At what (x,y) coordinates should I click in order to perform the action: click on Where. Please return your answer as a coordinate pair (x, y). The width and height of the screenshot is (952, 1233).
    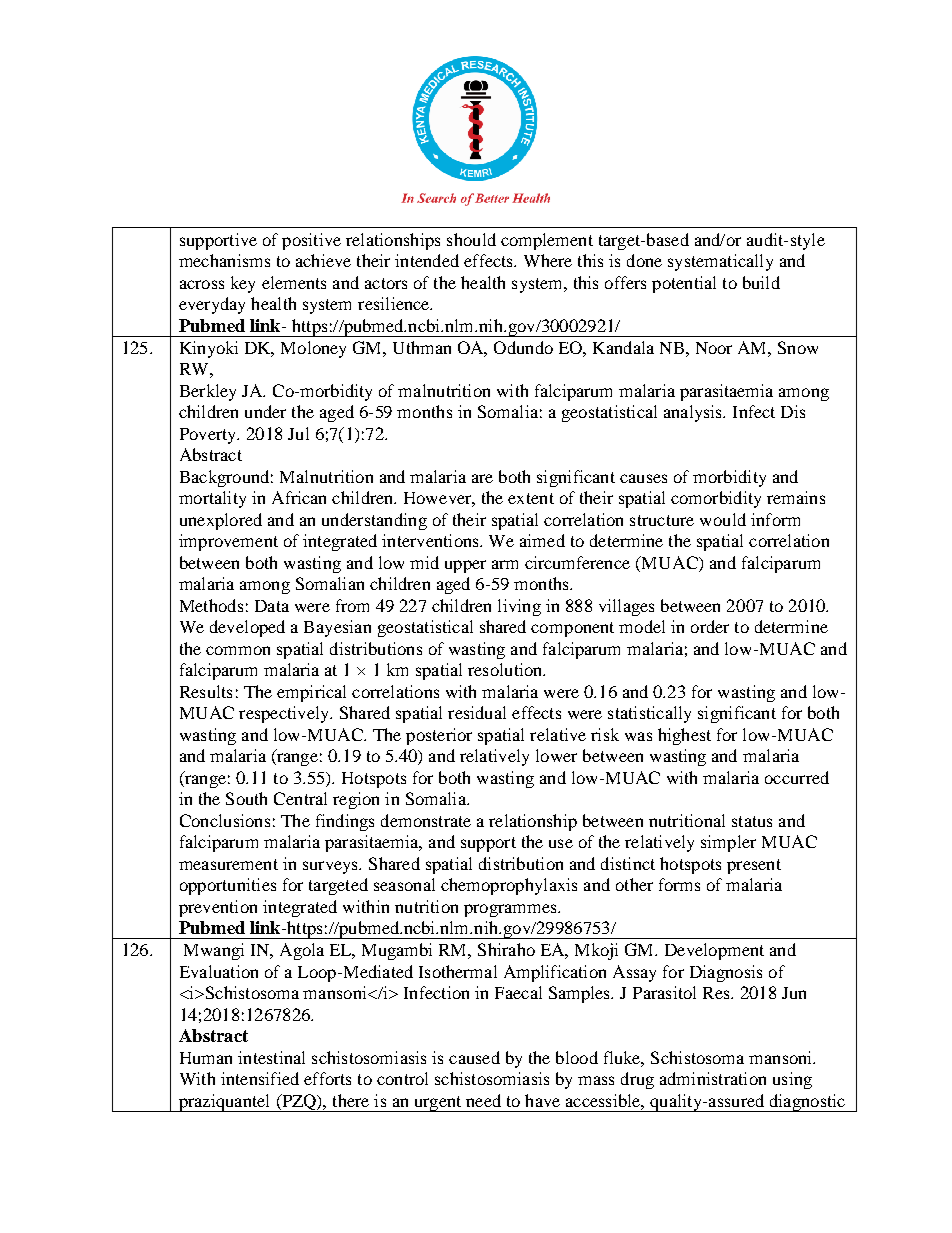
    Looking at the image, I should click on (548, 260).
